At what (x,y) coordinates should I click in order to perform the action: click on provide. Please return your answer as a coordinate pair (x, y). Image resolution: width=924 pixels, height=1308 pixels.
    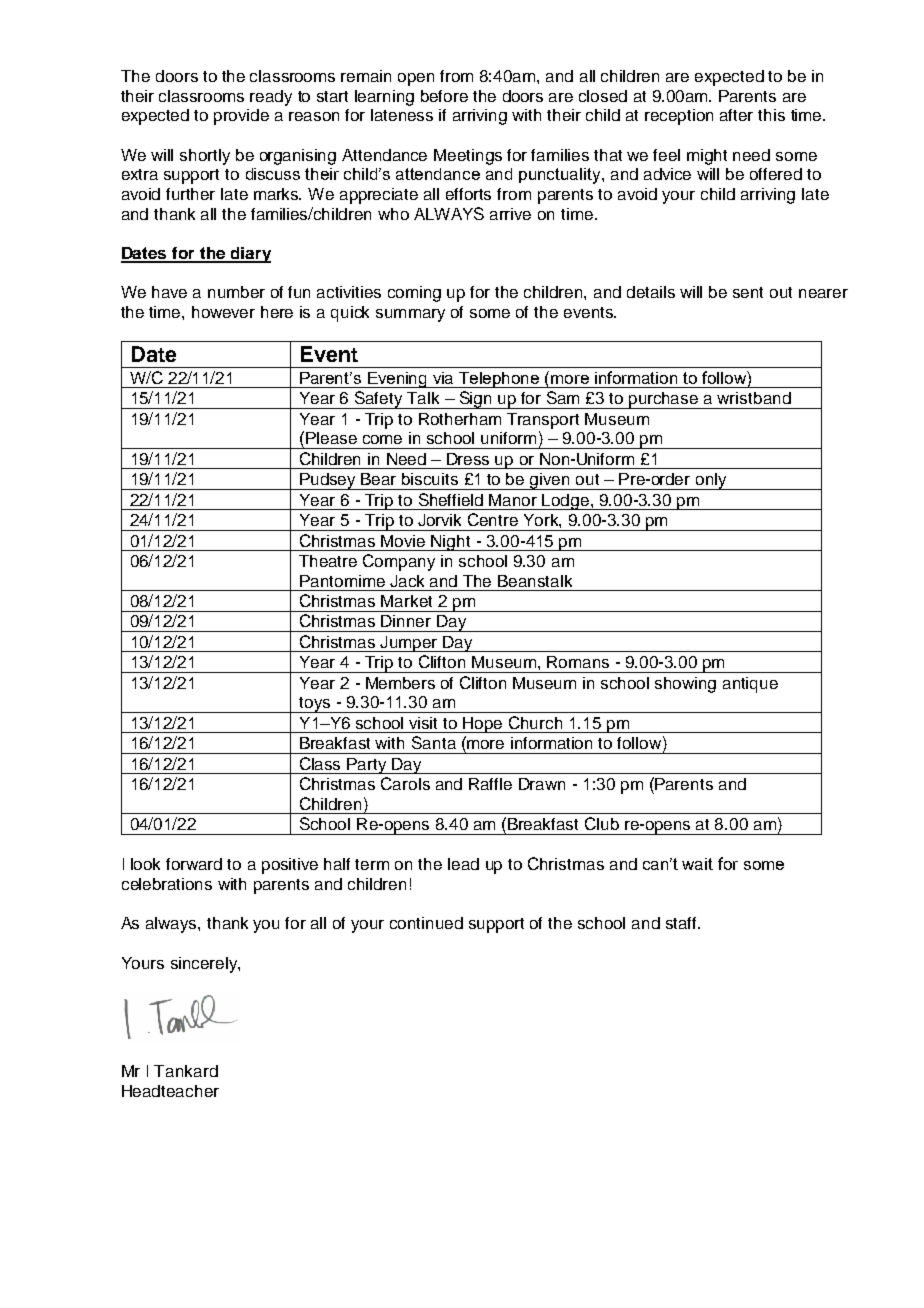
    Looking at the image, I should click on (241, 117).
